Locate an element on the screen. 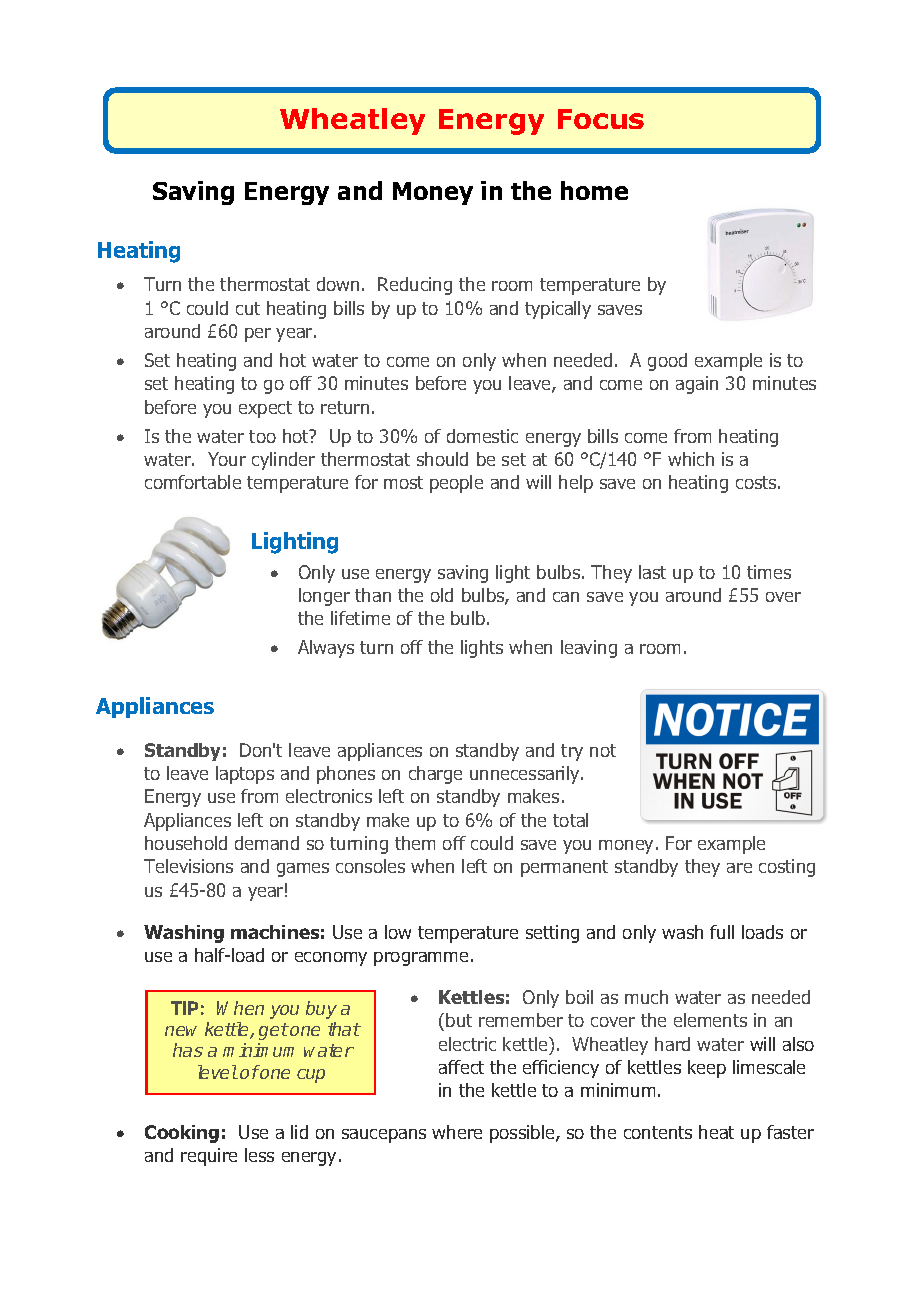 This screenshot has height=1308, width=924. times is located at coordinates (769, 572).
